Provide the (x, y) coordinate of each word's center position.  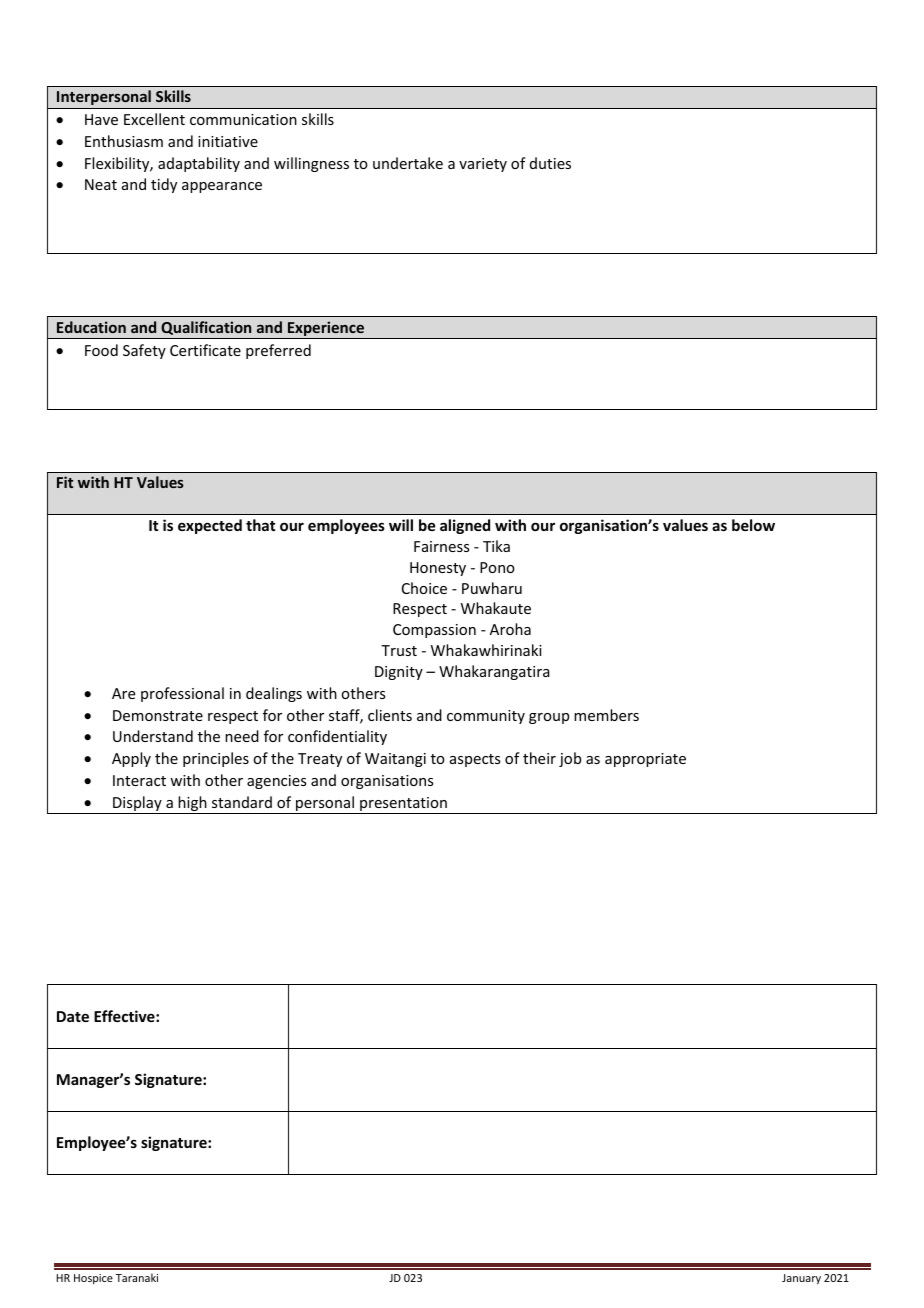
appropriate (645, 760)
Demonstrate (158, 715)
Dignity (399, 673)
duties (550, 163)
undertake (408, 163)
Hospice (93, 1279)
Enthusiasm (124, 141)
